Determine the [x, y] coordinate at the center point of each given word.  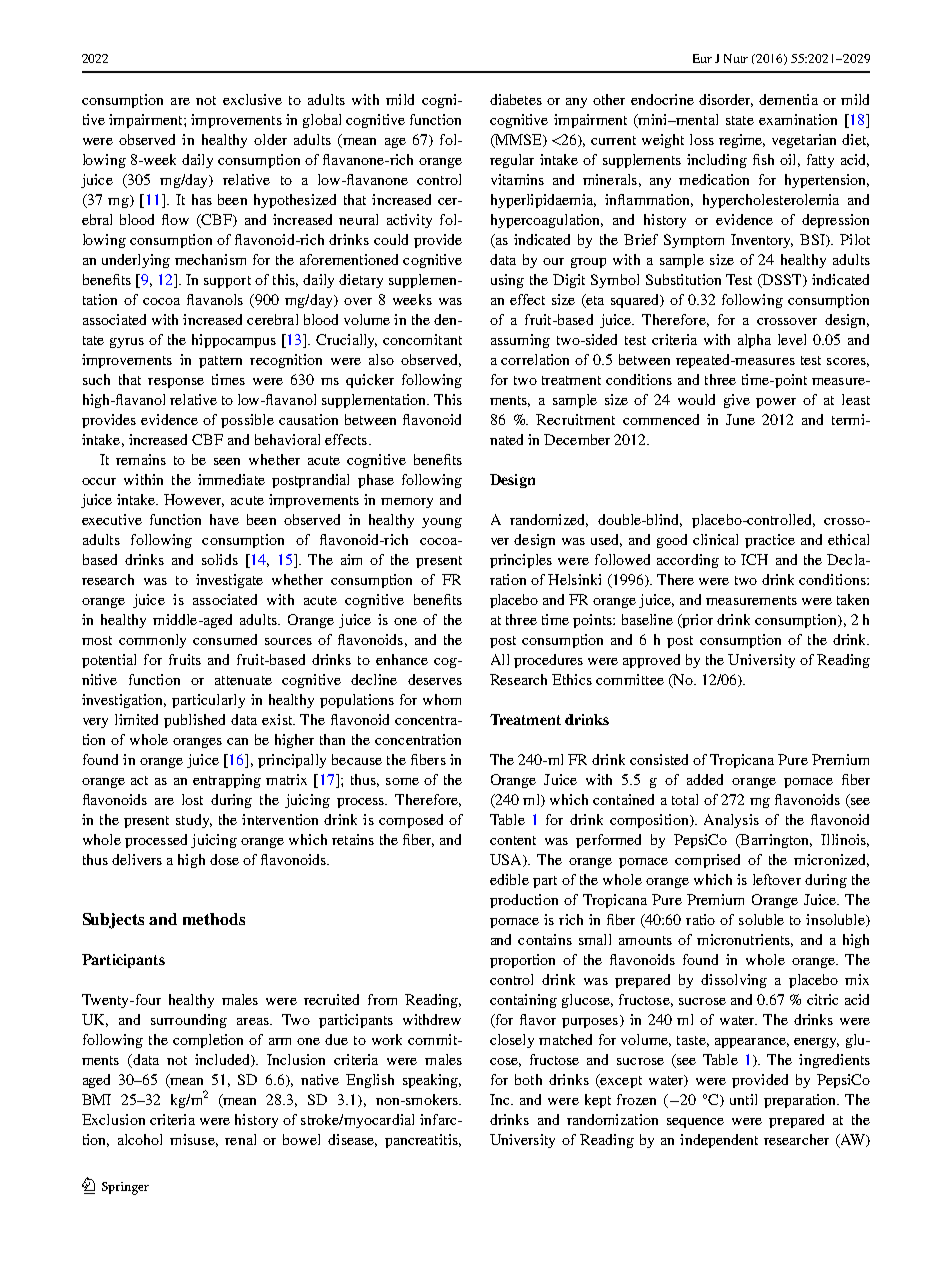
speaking [431, 1081]
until [743, 1099]
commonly [152, 641]
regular [512, 161]
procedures [548, 661]
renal [240, 1139]
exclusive [252, 99]
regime [742, 141]
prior [696, 621]
